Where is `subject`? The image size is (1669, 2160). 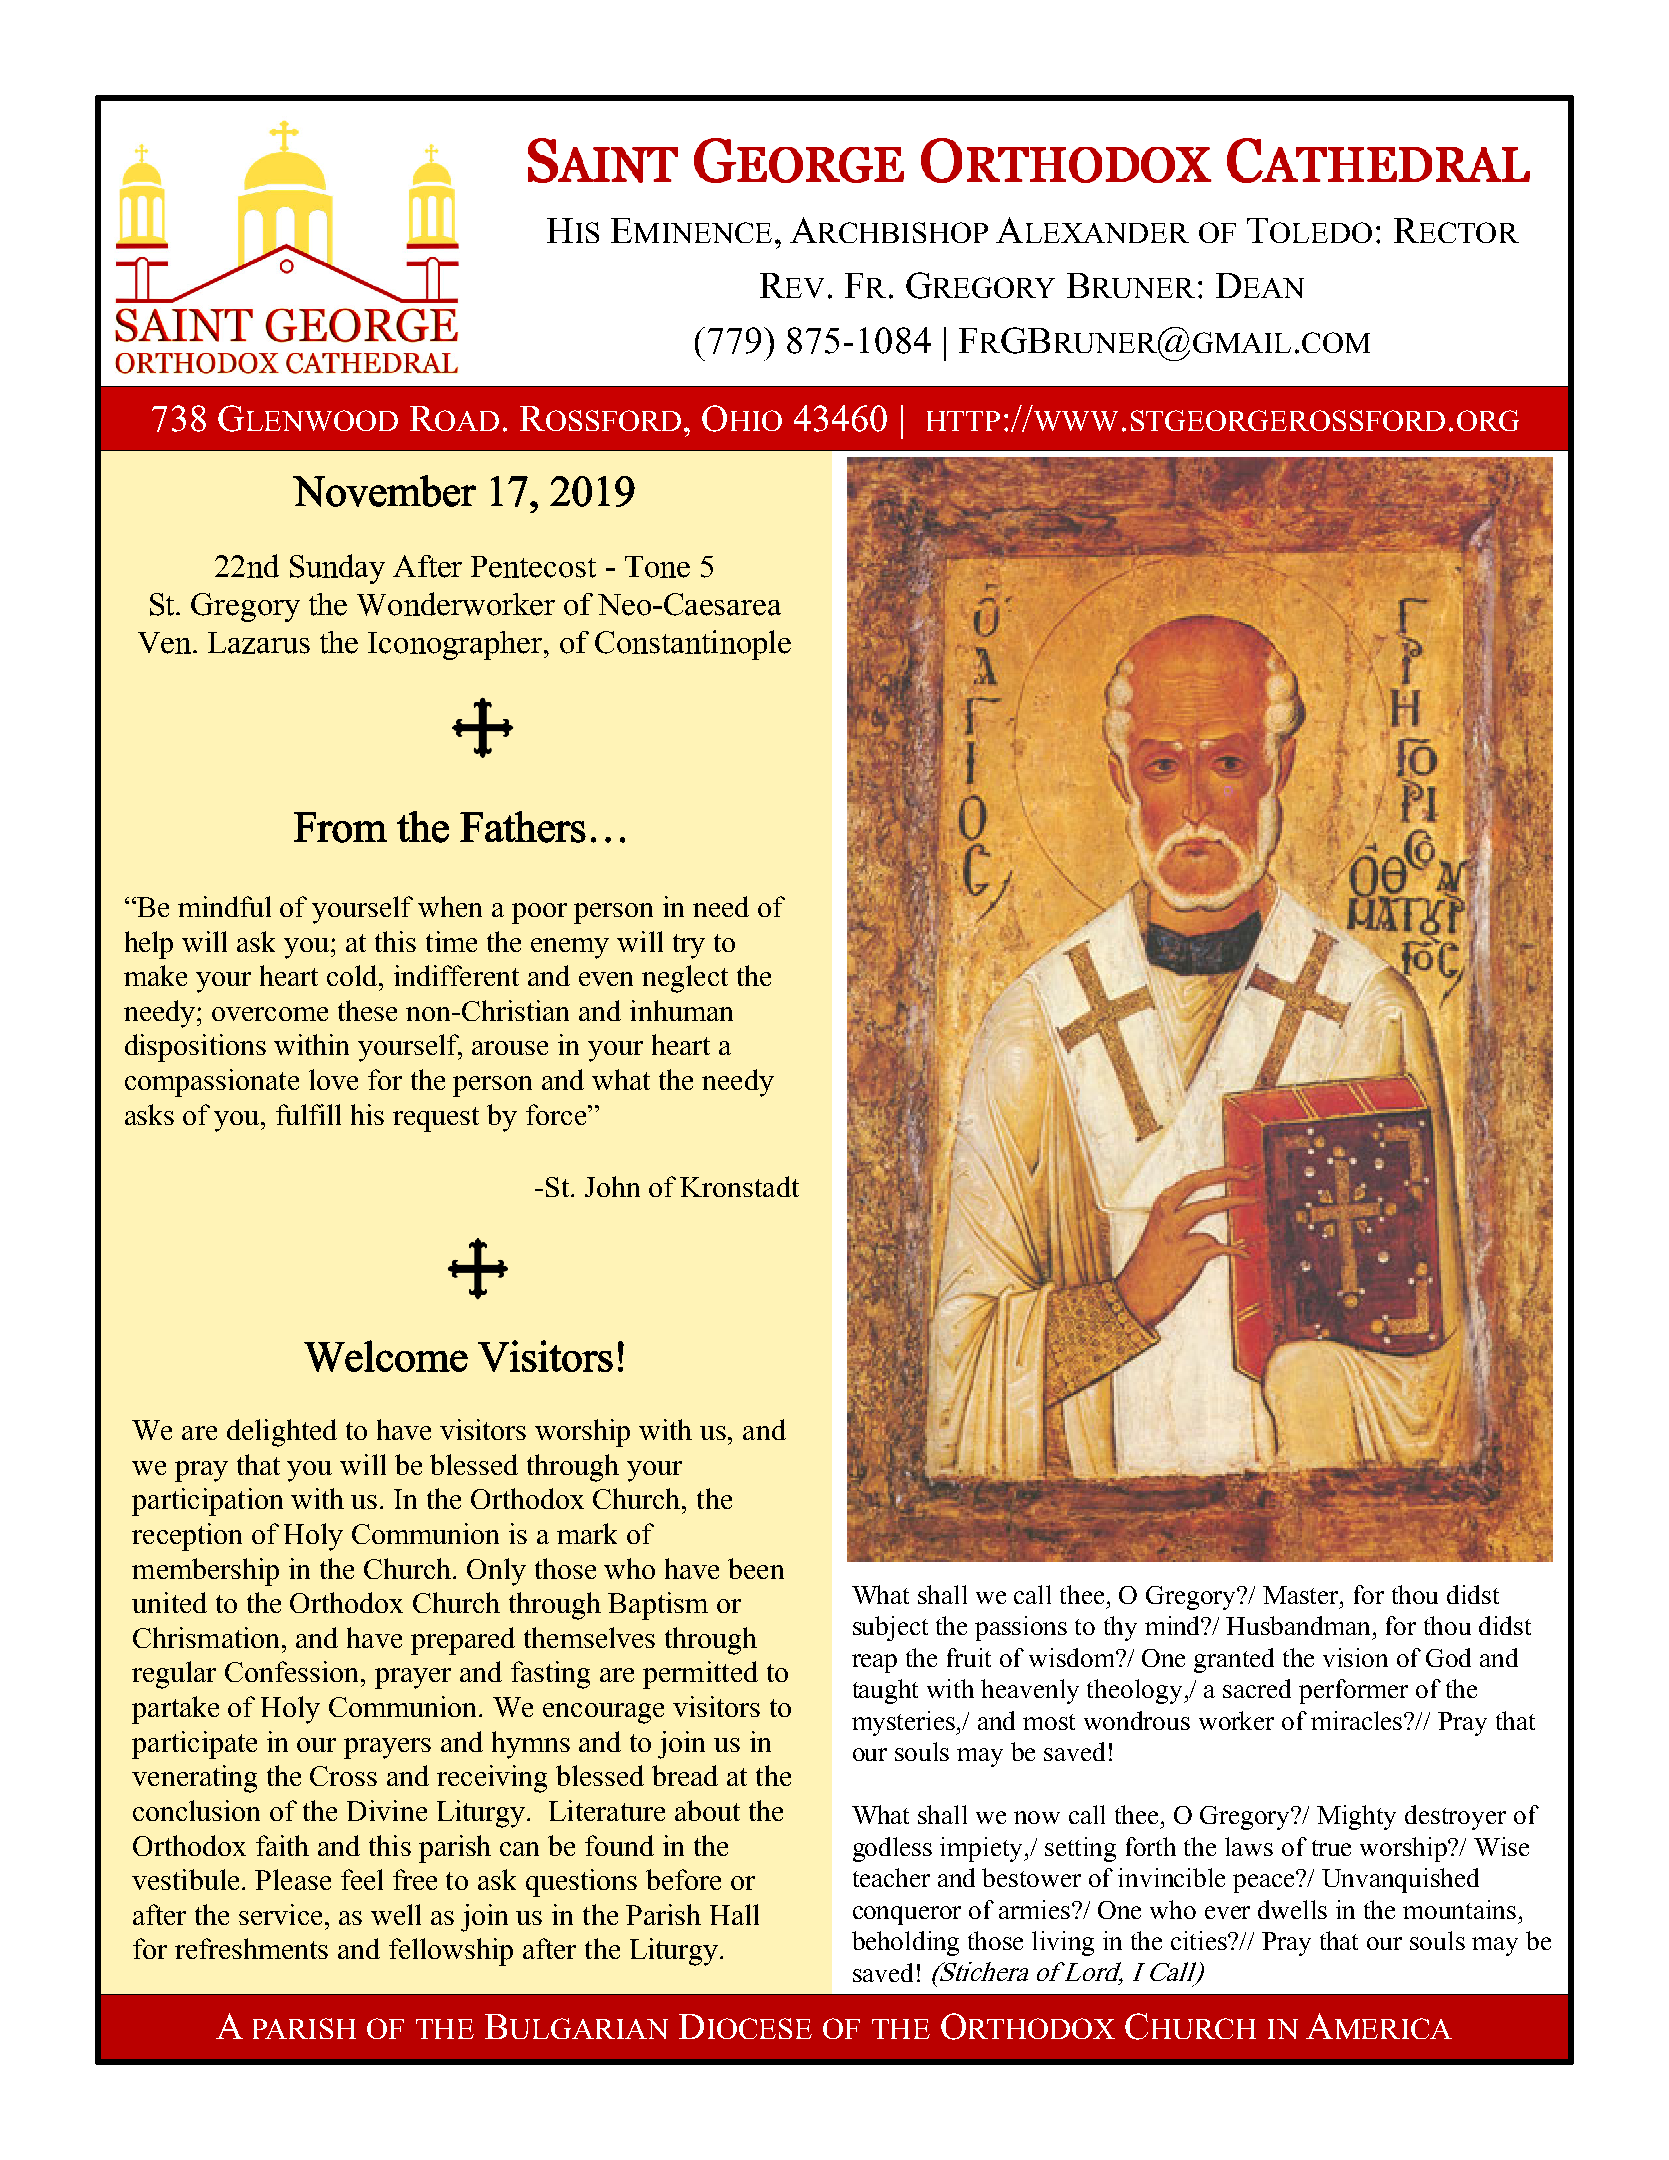 subject is located at coordinates (890, 1628).
